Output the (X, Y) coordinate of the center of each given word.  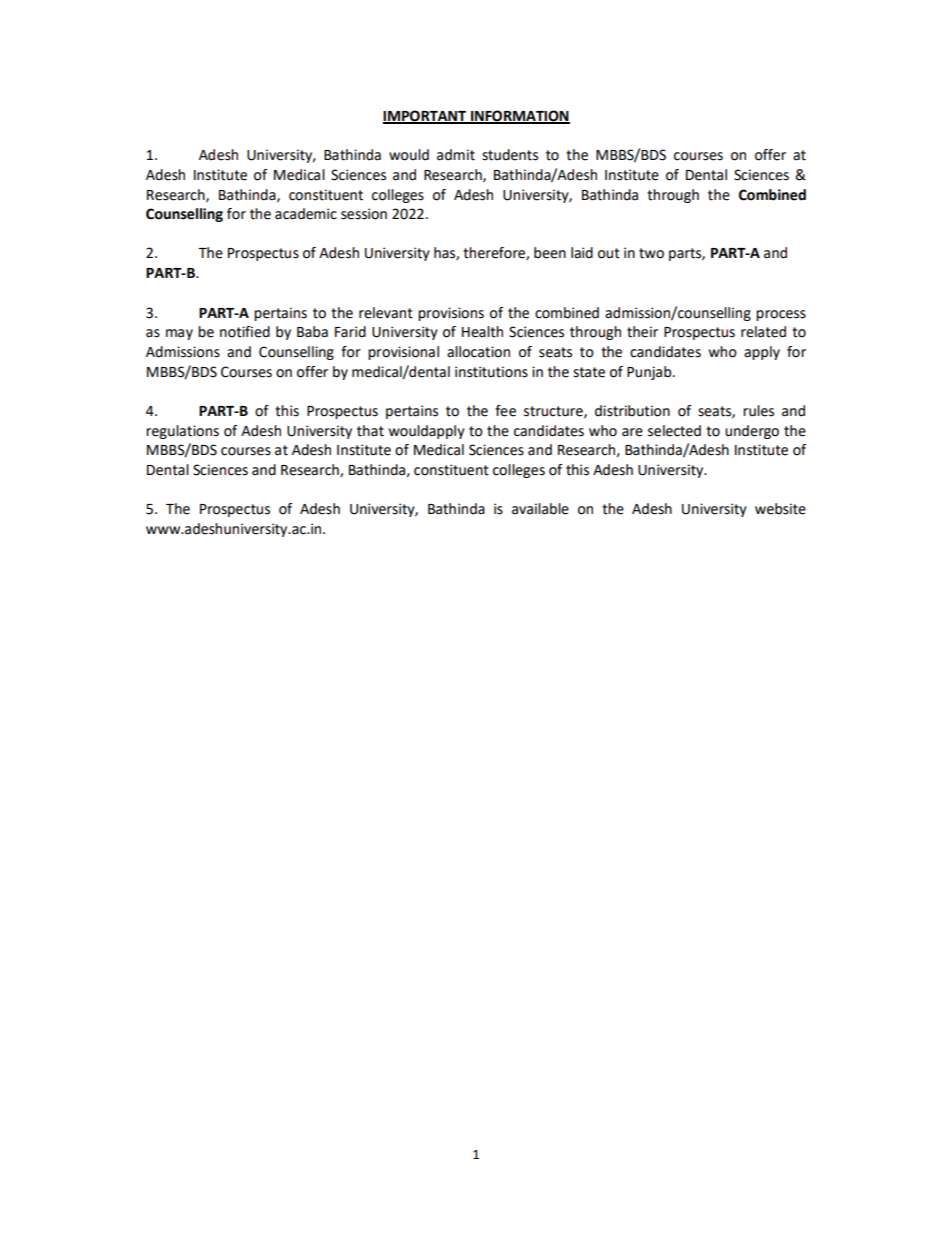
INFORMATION (519, 116)
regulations (182, 432)
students (510, 155)
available (540, 509)
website (780, 509)
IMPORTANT (426, 116)
